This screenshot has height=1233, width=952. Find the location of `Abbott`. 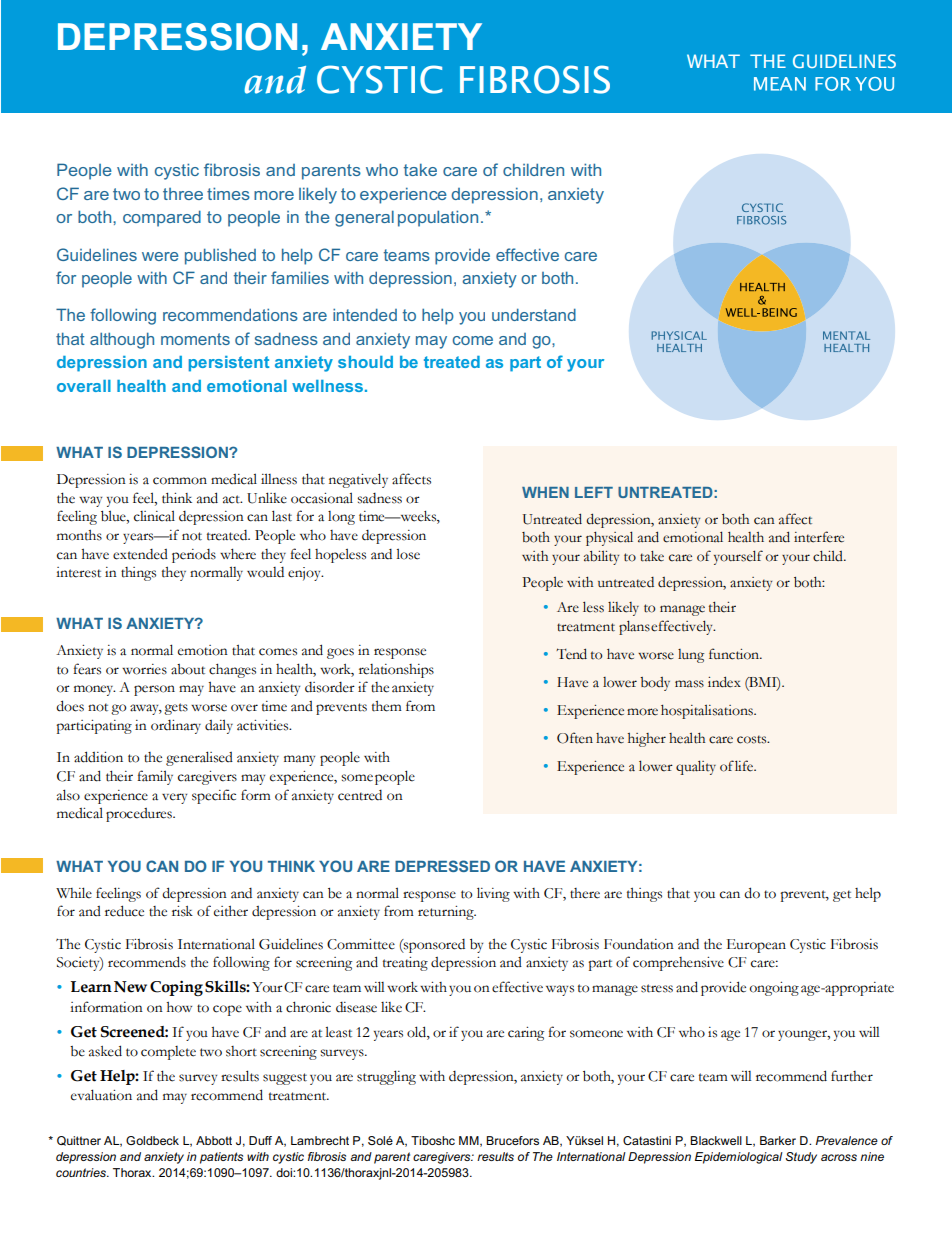

Abbott is located at coordinates (214, 1140).
